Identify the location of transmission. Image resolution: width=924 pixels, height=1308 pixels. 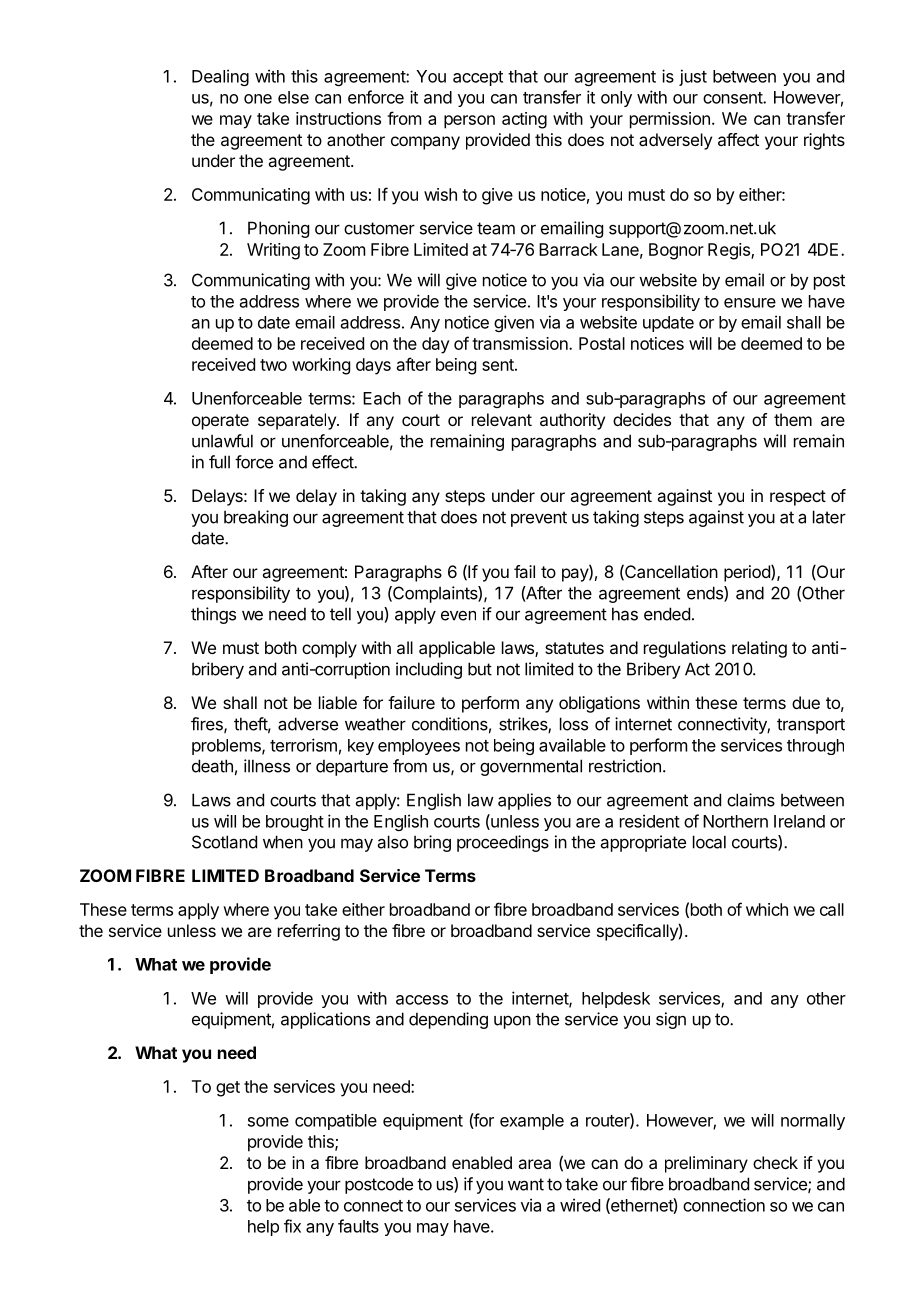
(521, 343).
